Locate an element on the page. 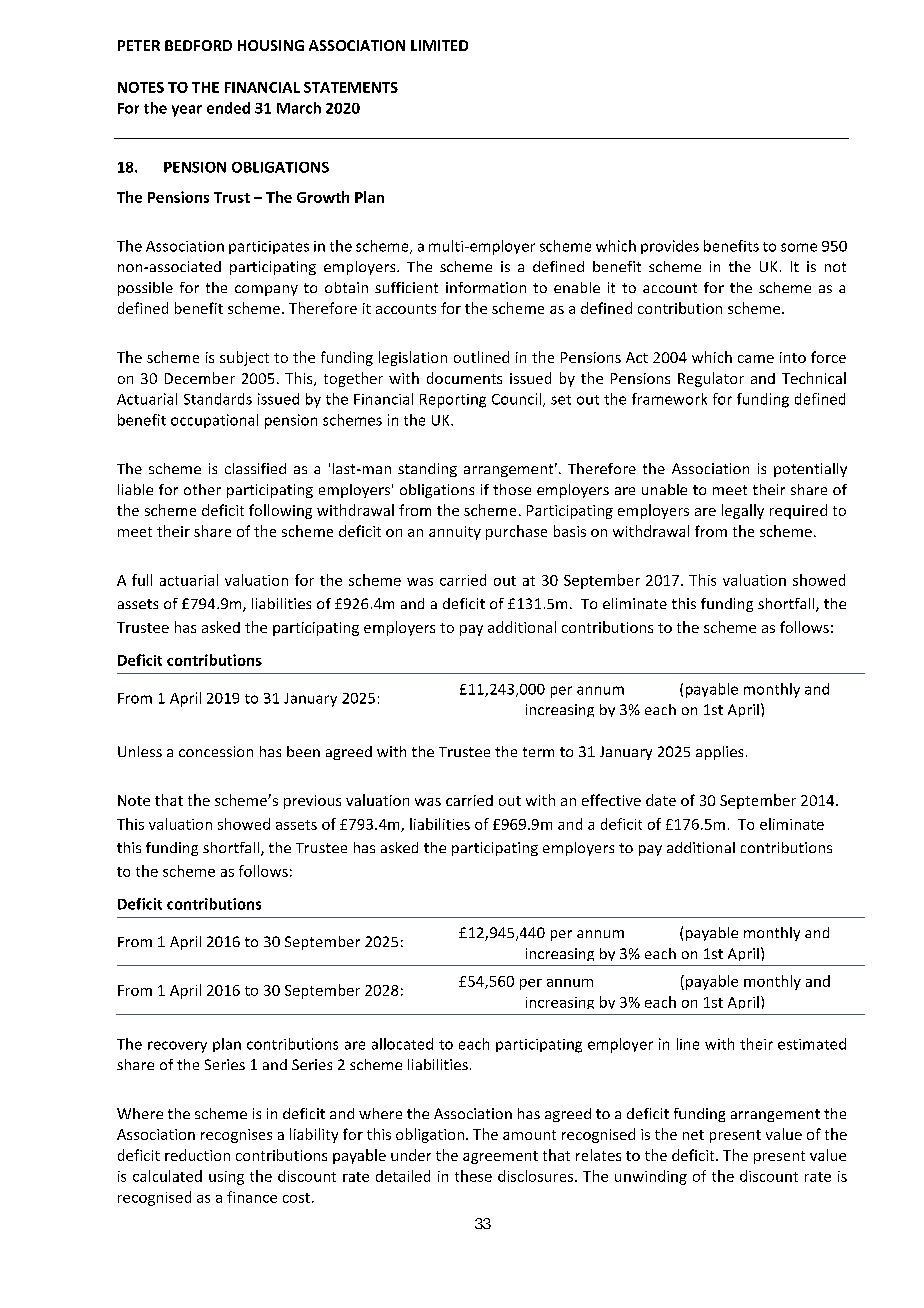 The width and height of the image is (924, 1308). annuity is located at coordinates (455, 533).
